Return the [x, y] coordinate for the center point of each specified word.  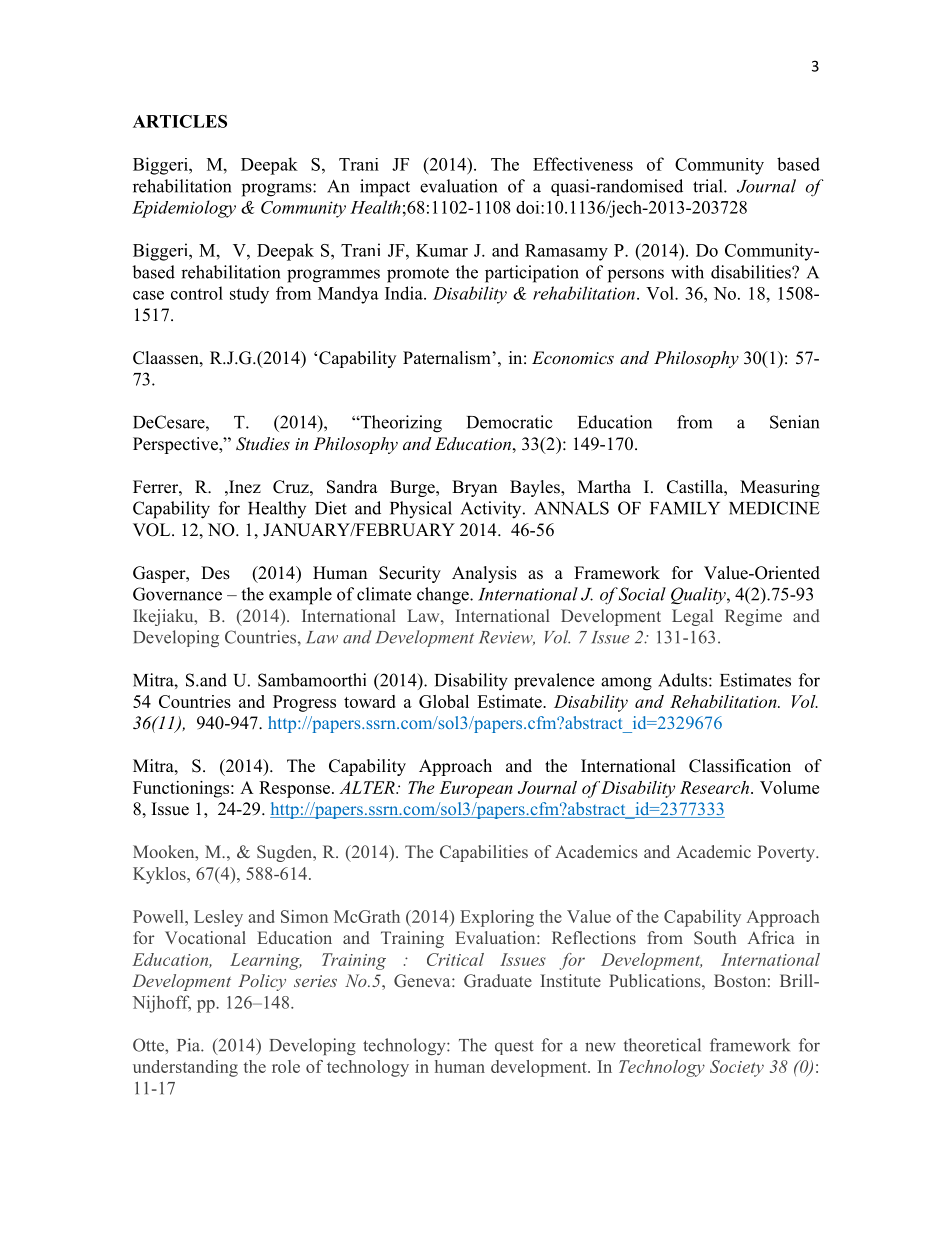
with [687, 272]
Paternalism [447, 358]
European [476, 789]
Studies [263, 444]
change [444, 596]
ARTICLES [180, 121]
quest [514, 1047]
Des [215, 573]
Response [294, 789]
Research [714, 787]
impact [385, 188]
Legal [692, 617]
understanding [185, 1068]
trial [709, 186]
